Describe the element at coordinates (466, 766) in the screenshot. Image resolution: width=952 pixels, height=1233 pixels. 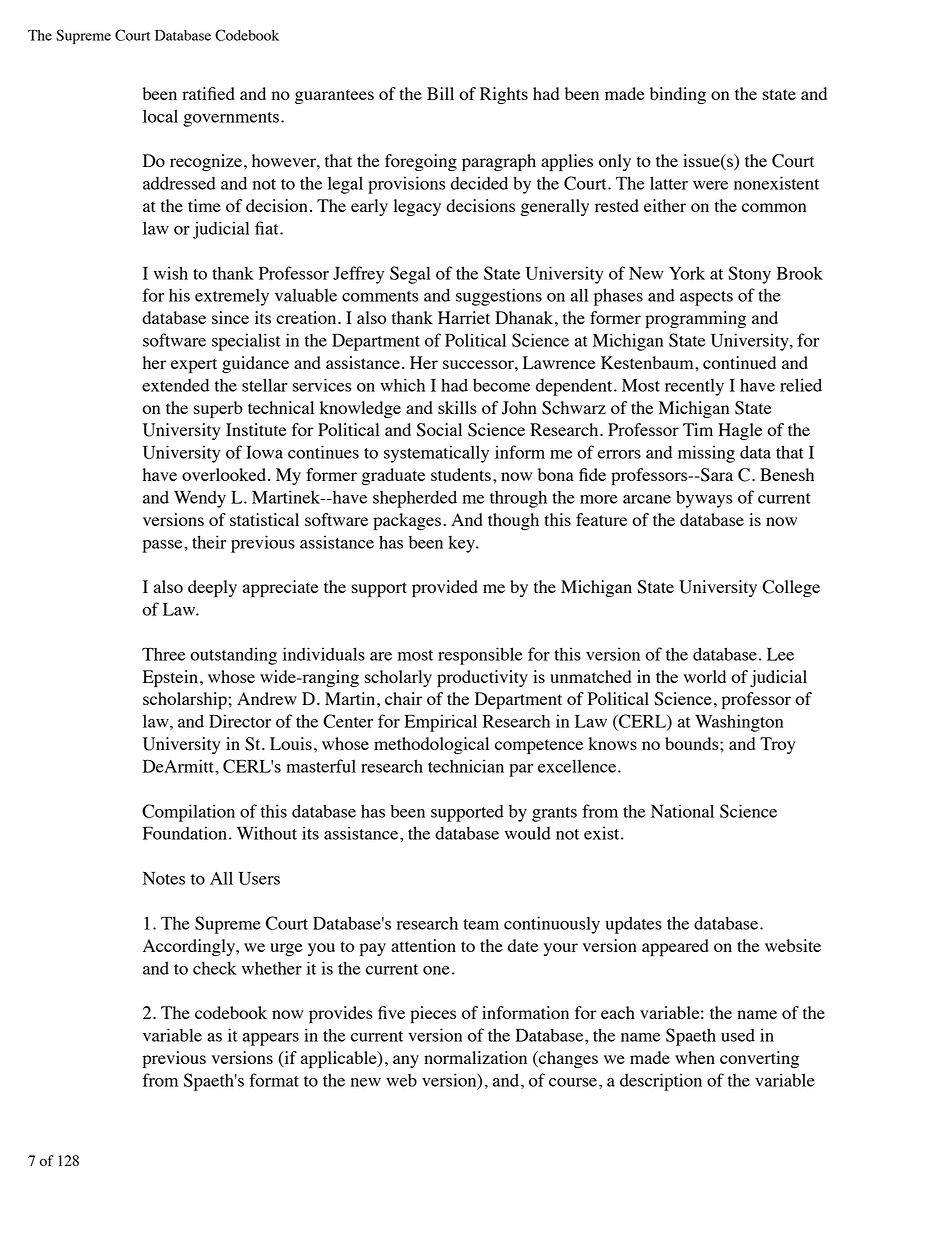
I see `technician` at that location.
